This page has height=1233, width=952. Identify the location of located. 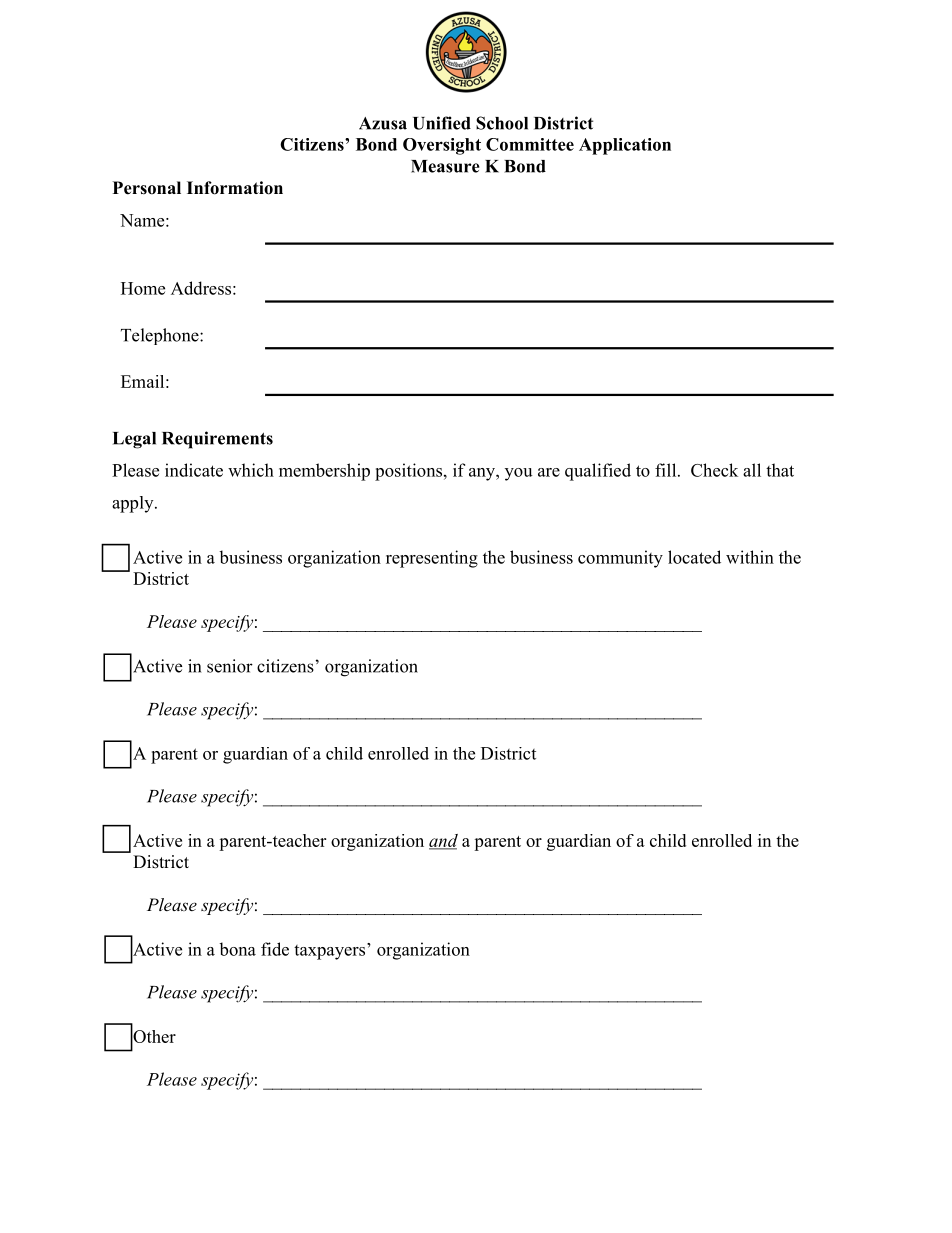
(694, 557).
